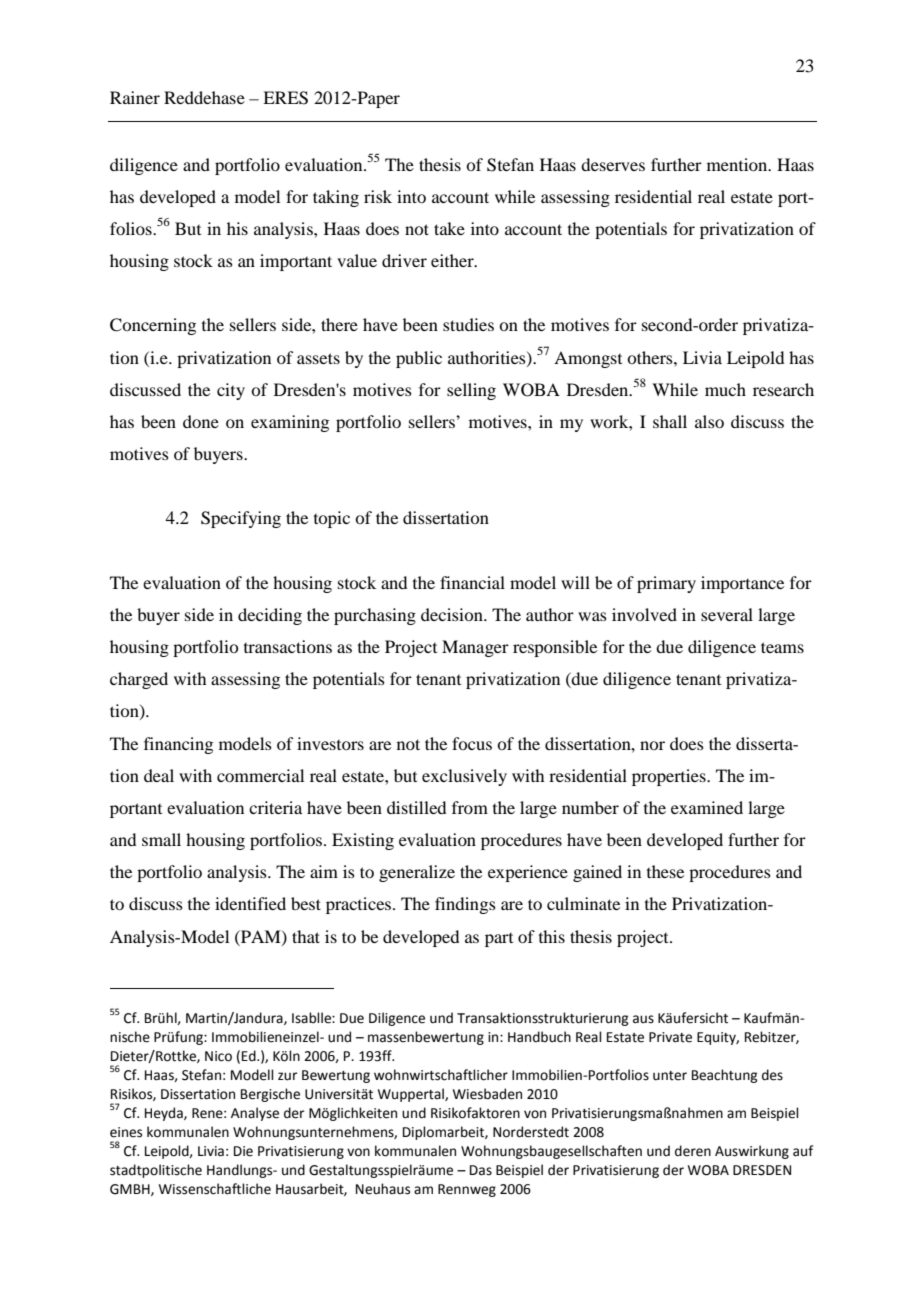 The width and height of the page is (924, 1308). Describe the element at coordinates (670, 1037) in the page. I see `Private` at that location.
